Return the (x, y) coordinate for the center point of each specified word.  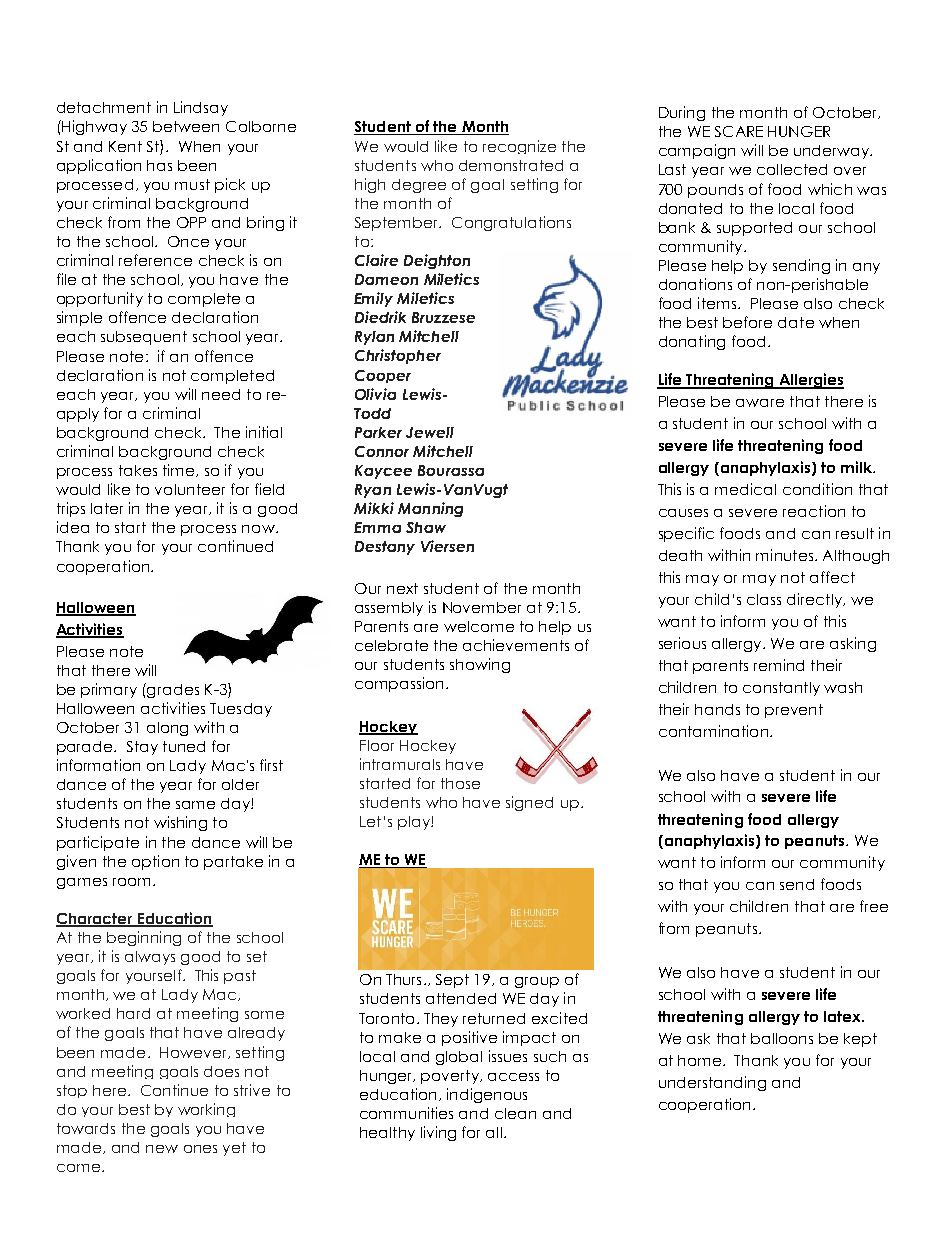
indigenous (487, 1095)
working (206, 1110)
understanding (712, 1083)
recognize (519, 147)
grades (173, 691)
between (186, 126)
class (764, 599)
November (482, 607)
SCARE (739, 131)
